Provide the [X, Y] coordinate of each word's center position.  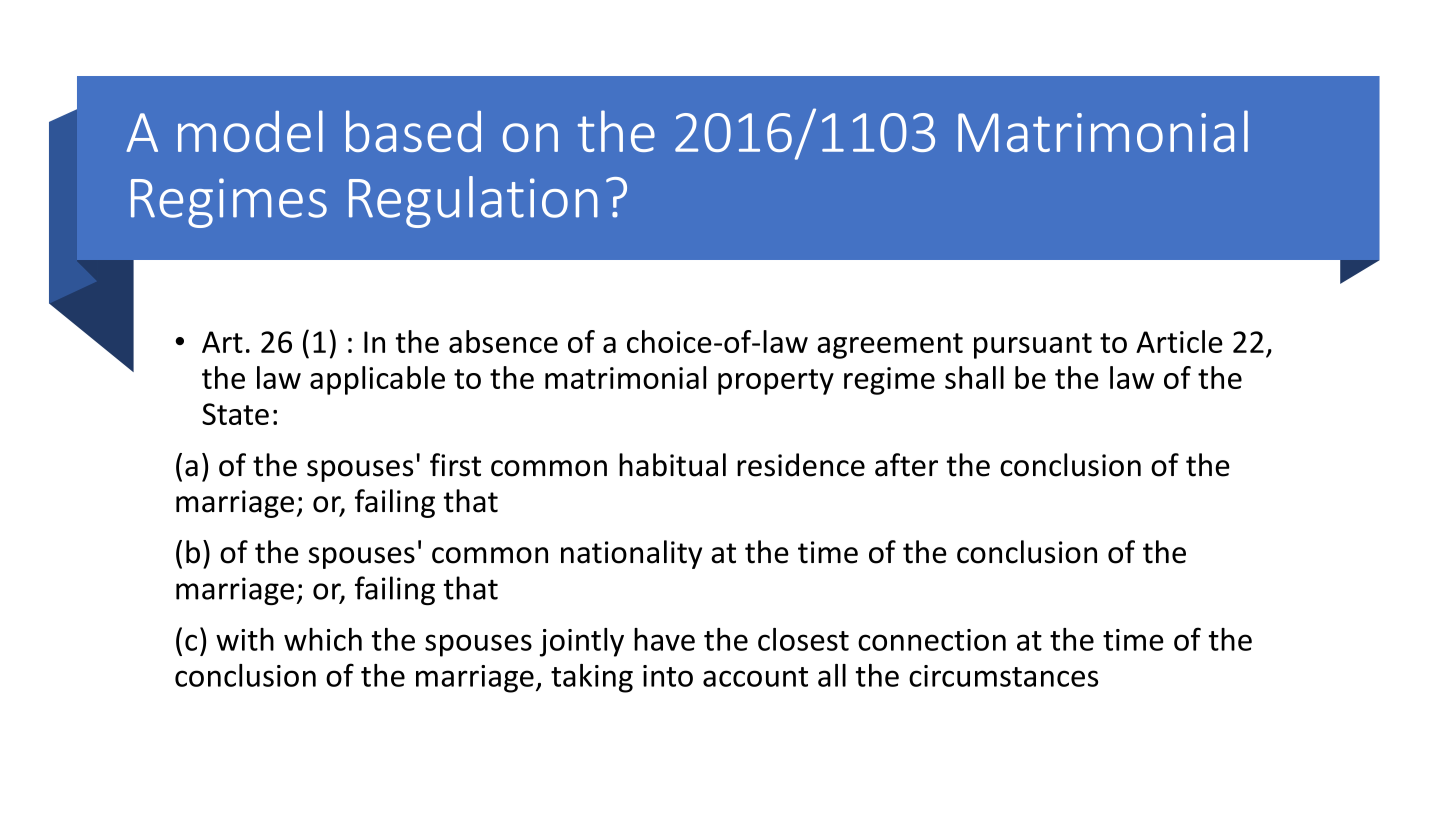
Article [1179, 341]
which [323, 639]
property [776, 382]
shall [974, 377]
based [413, 131]
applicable [377, 380]
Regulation [473, 202]
